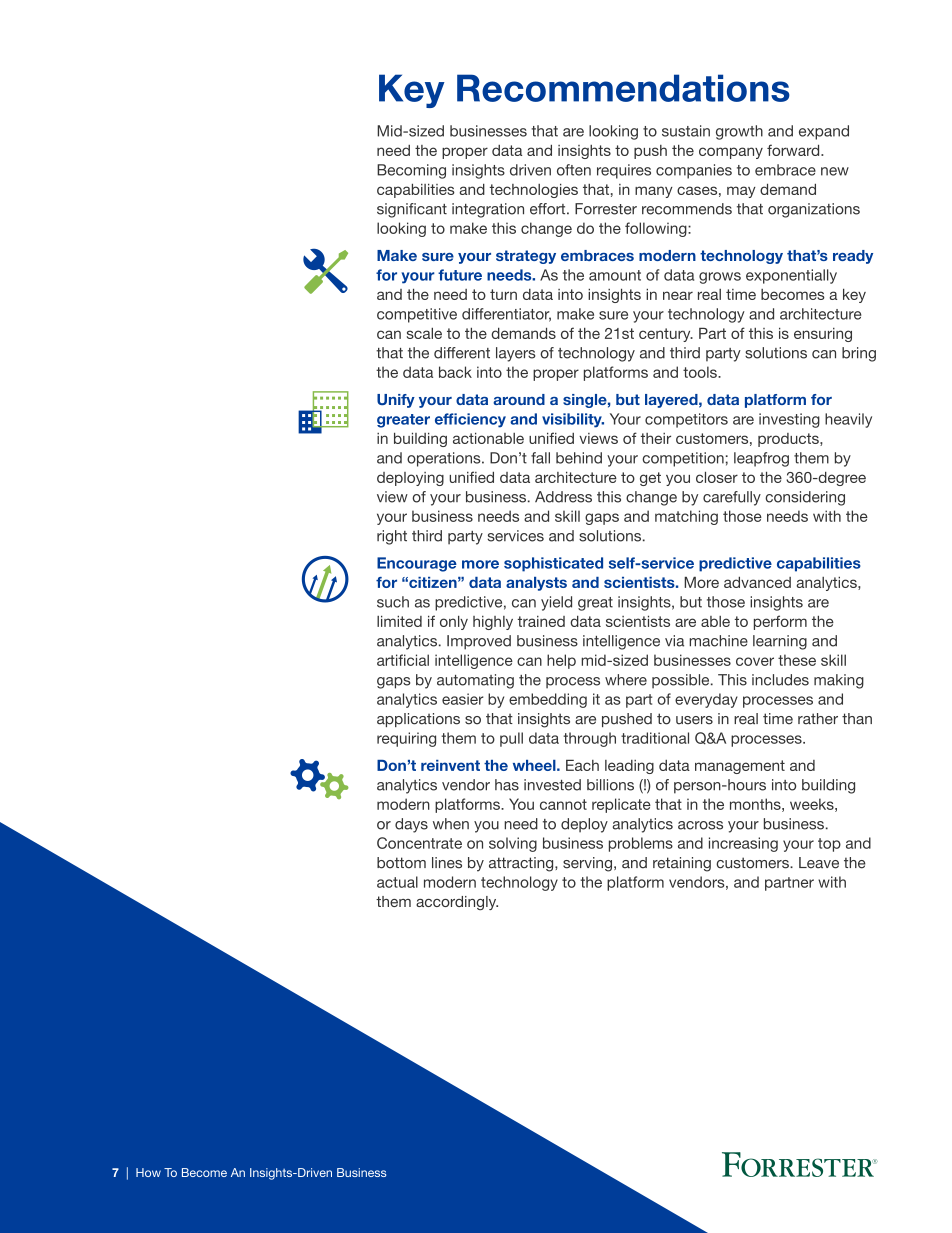 Image resolution: width=952 pixels, height=1233 pixels. Describe the element at coordinates (739, 132) in the document. I see `growth` at that location.
